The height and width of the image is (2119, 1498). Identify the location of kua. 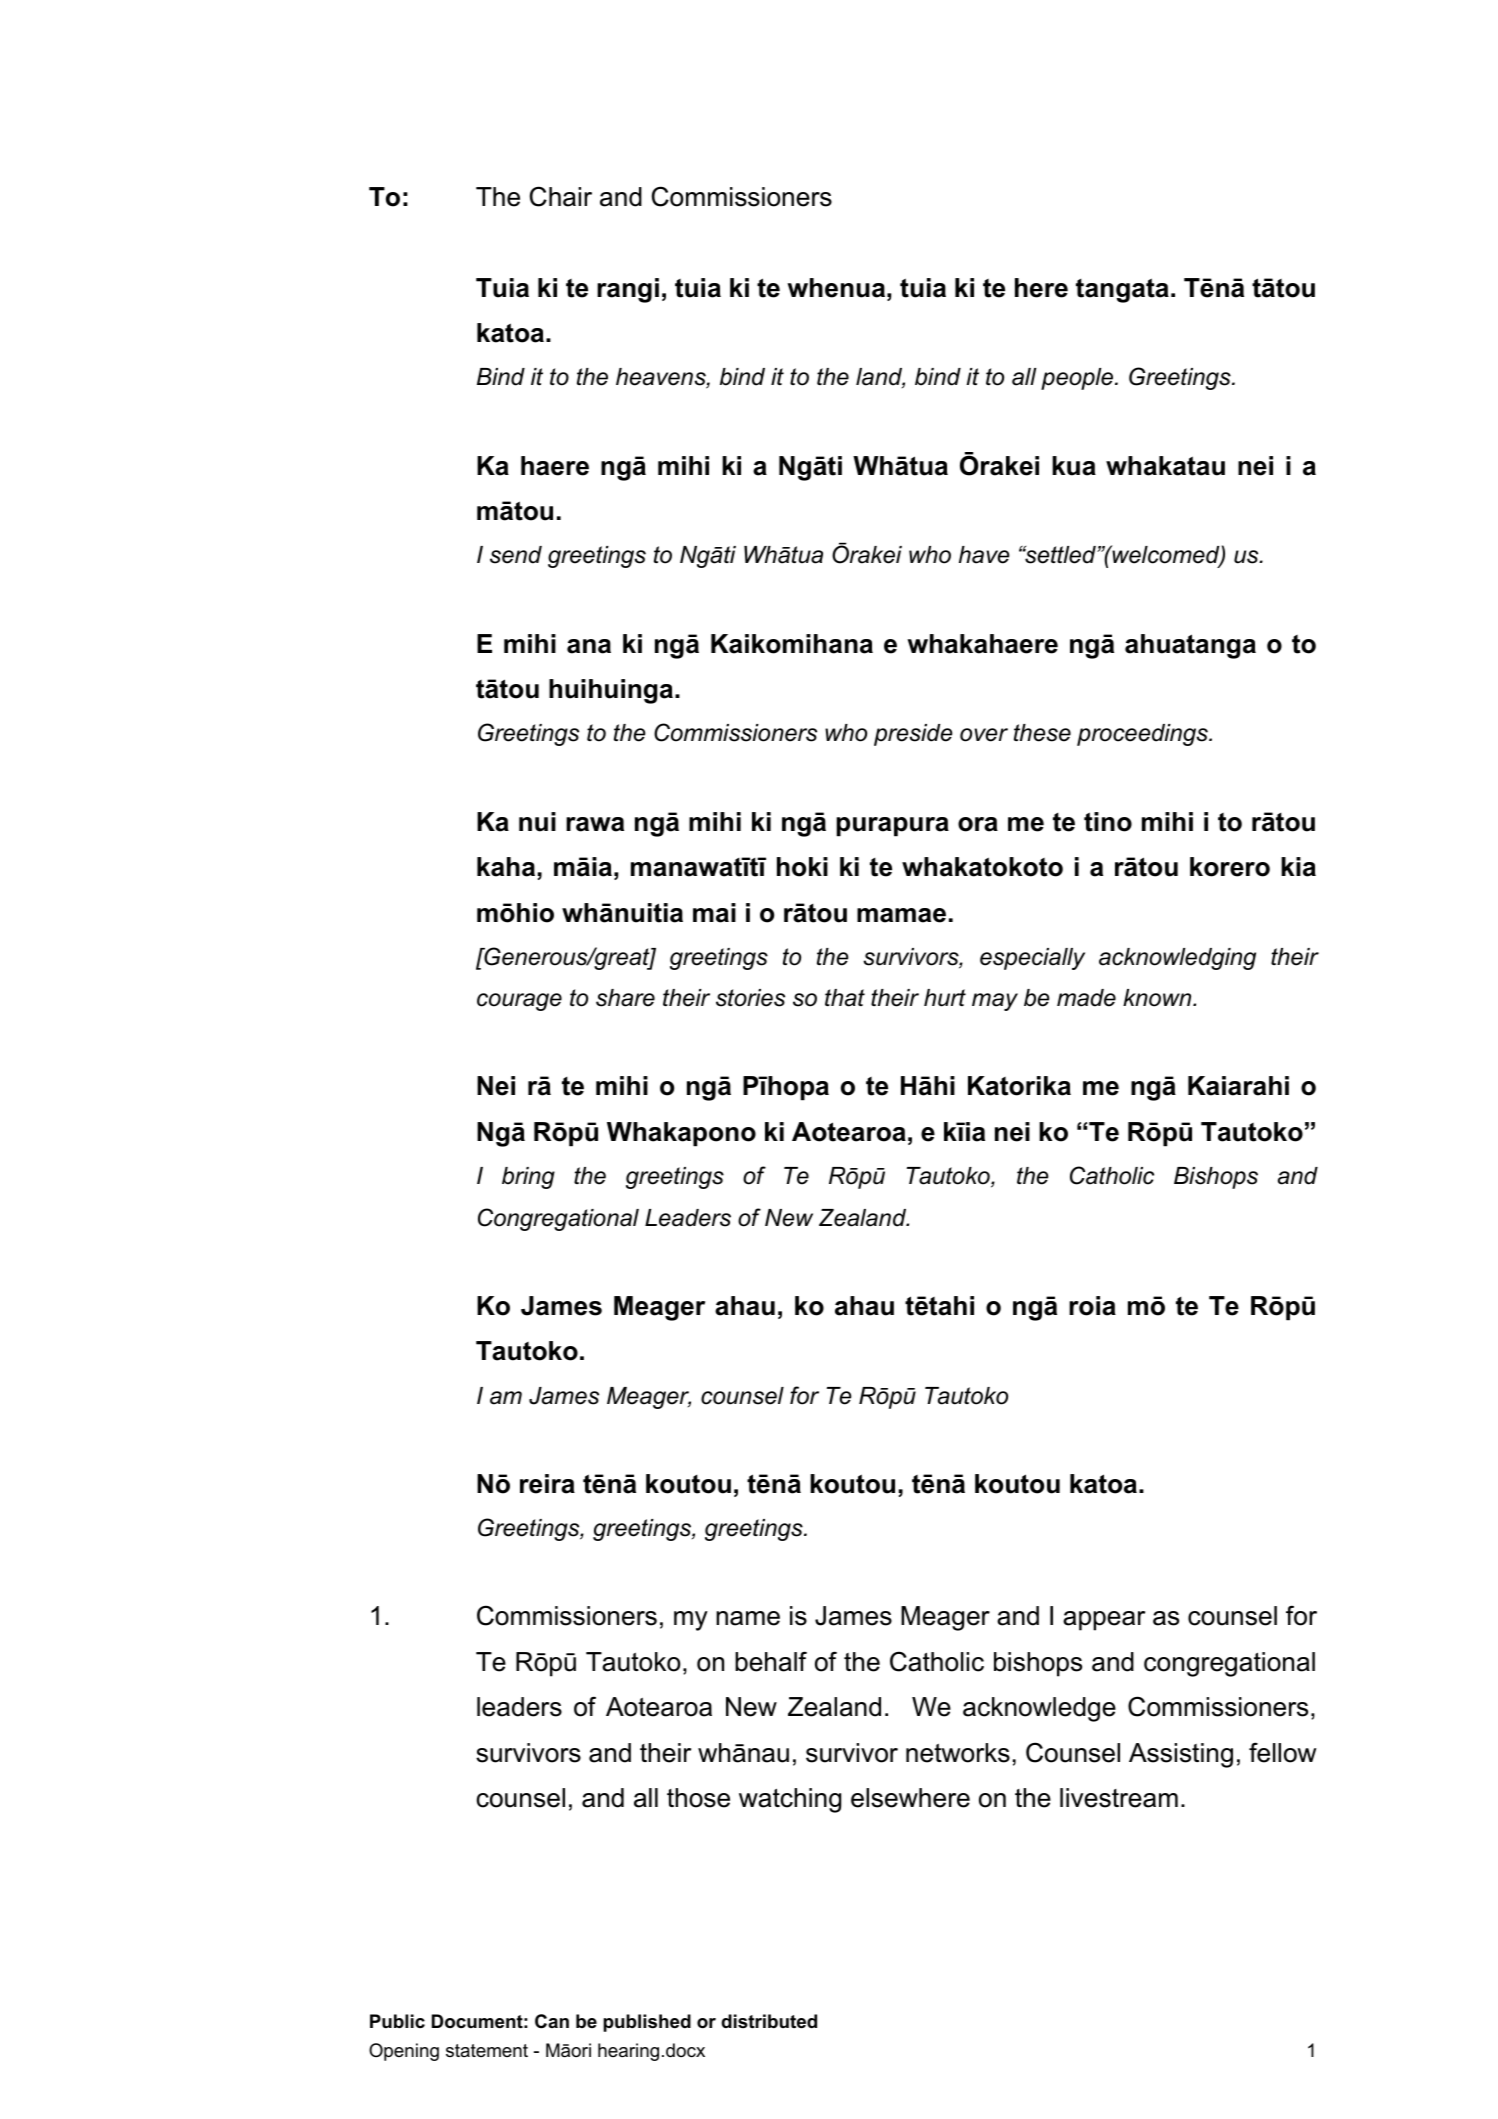
(1074, 466).
